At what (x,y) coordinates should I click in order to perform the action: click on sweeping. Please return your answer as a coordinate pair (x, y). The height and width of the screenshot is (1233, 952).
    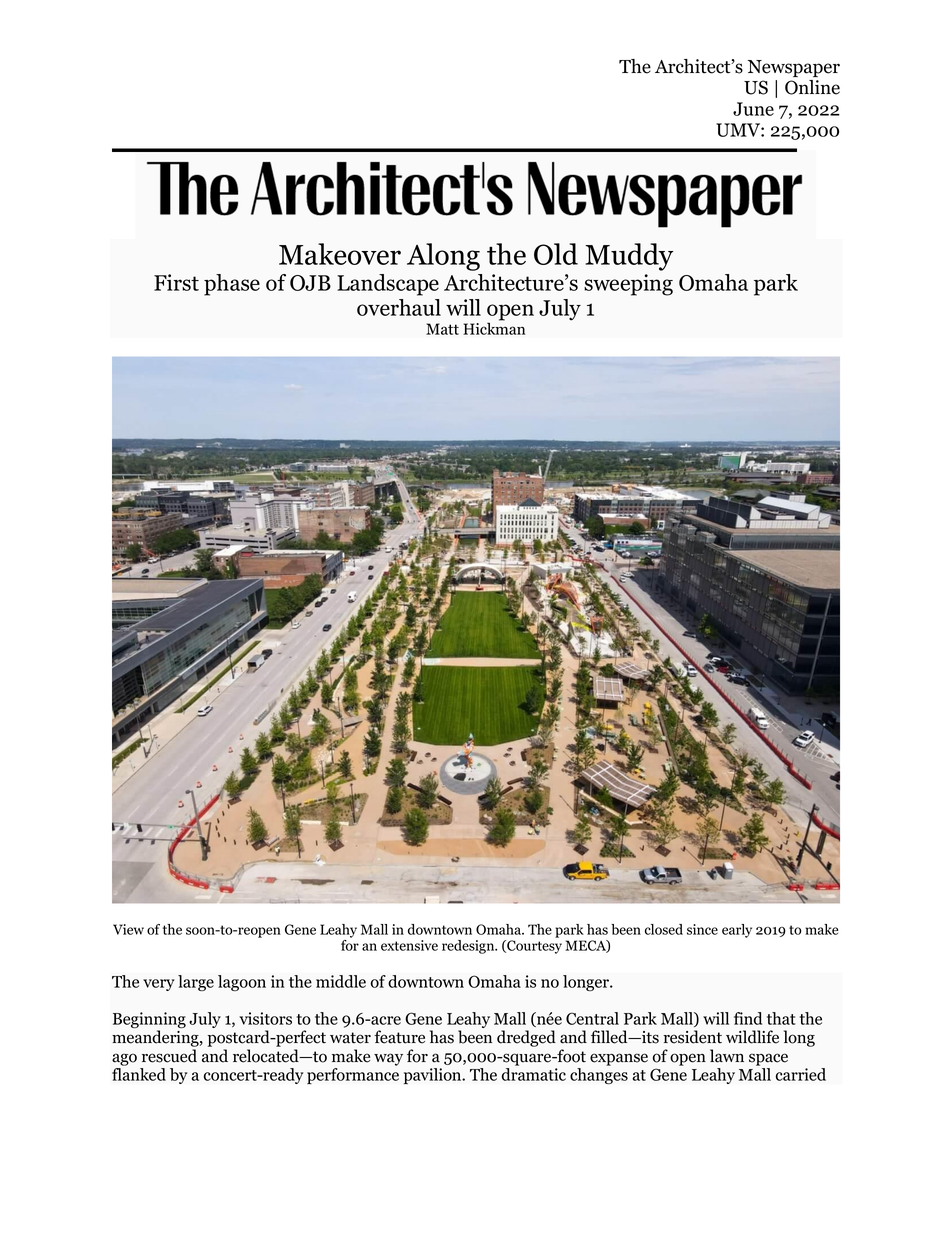
    Looking at the image, I should click on (628, 285).
